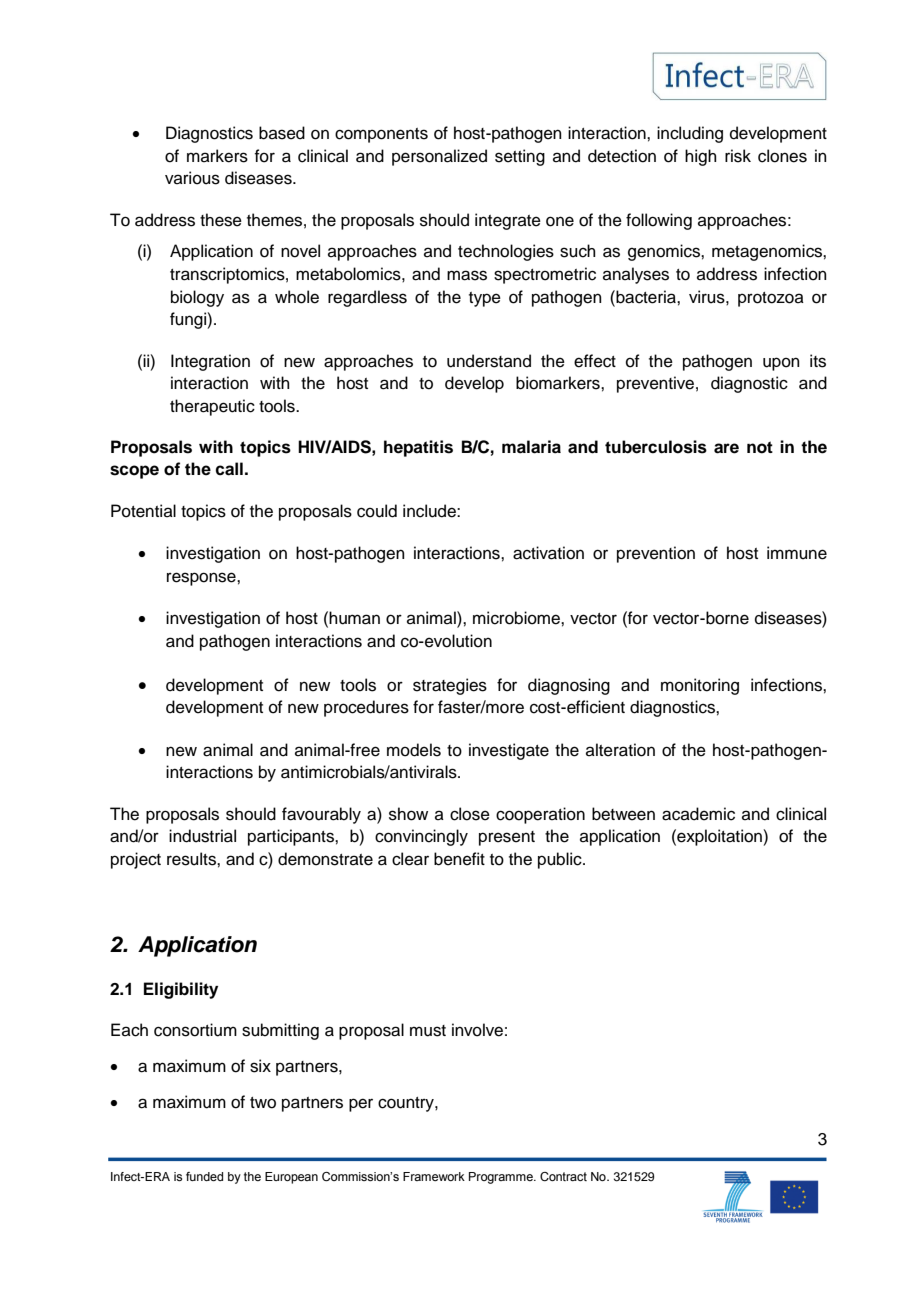 This screenshot has height=1308, width=924. Describe the element at coordinates (439, 157) in the screenshot. I see `personalized` at that location.
